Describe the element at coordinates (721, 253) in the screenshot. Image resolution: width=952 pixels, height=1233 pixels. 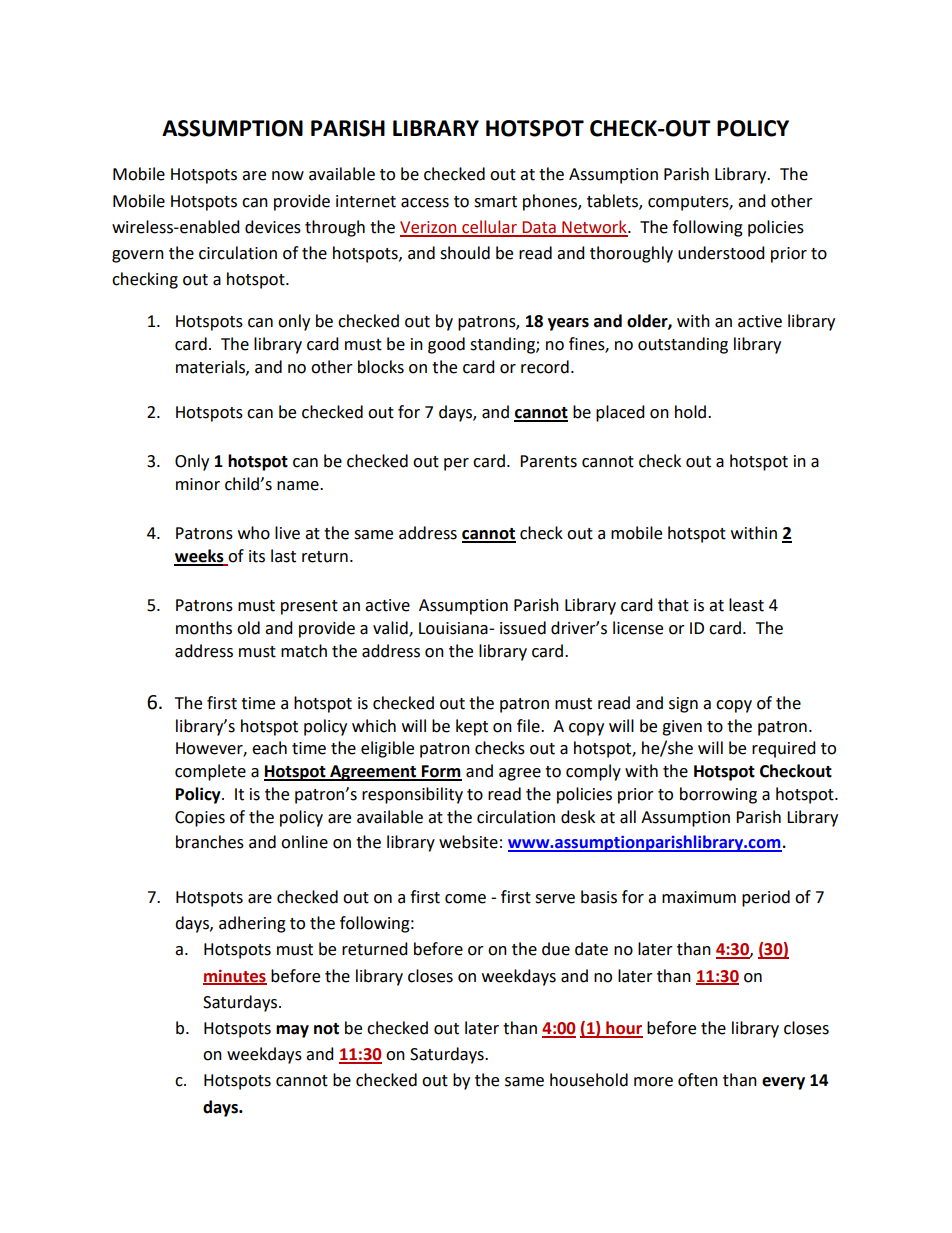
I see `understood` at that location.
